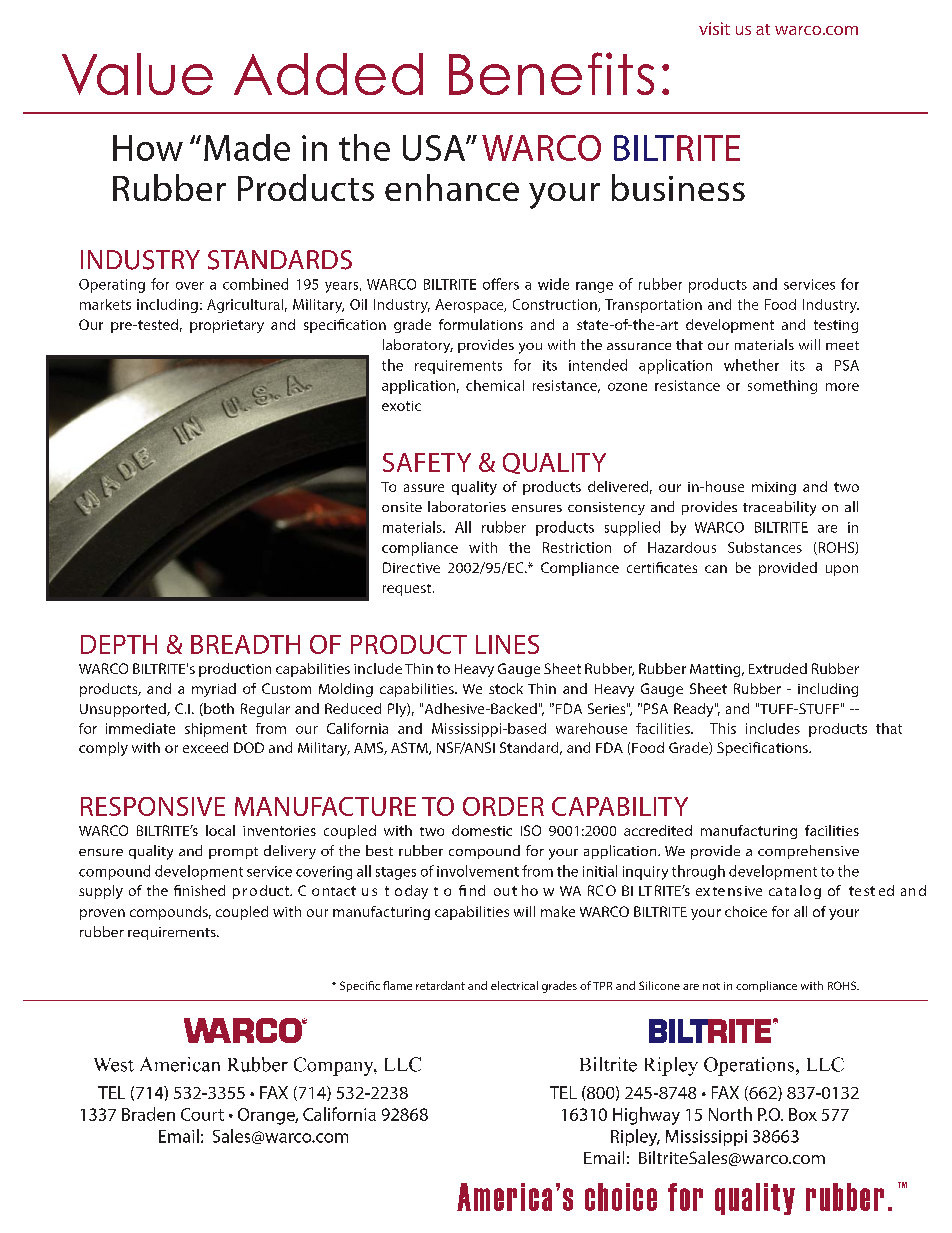  I want to click on local, so click(220, 830).
